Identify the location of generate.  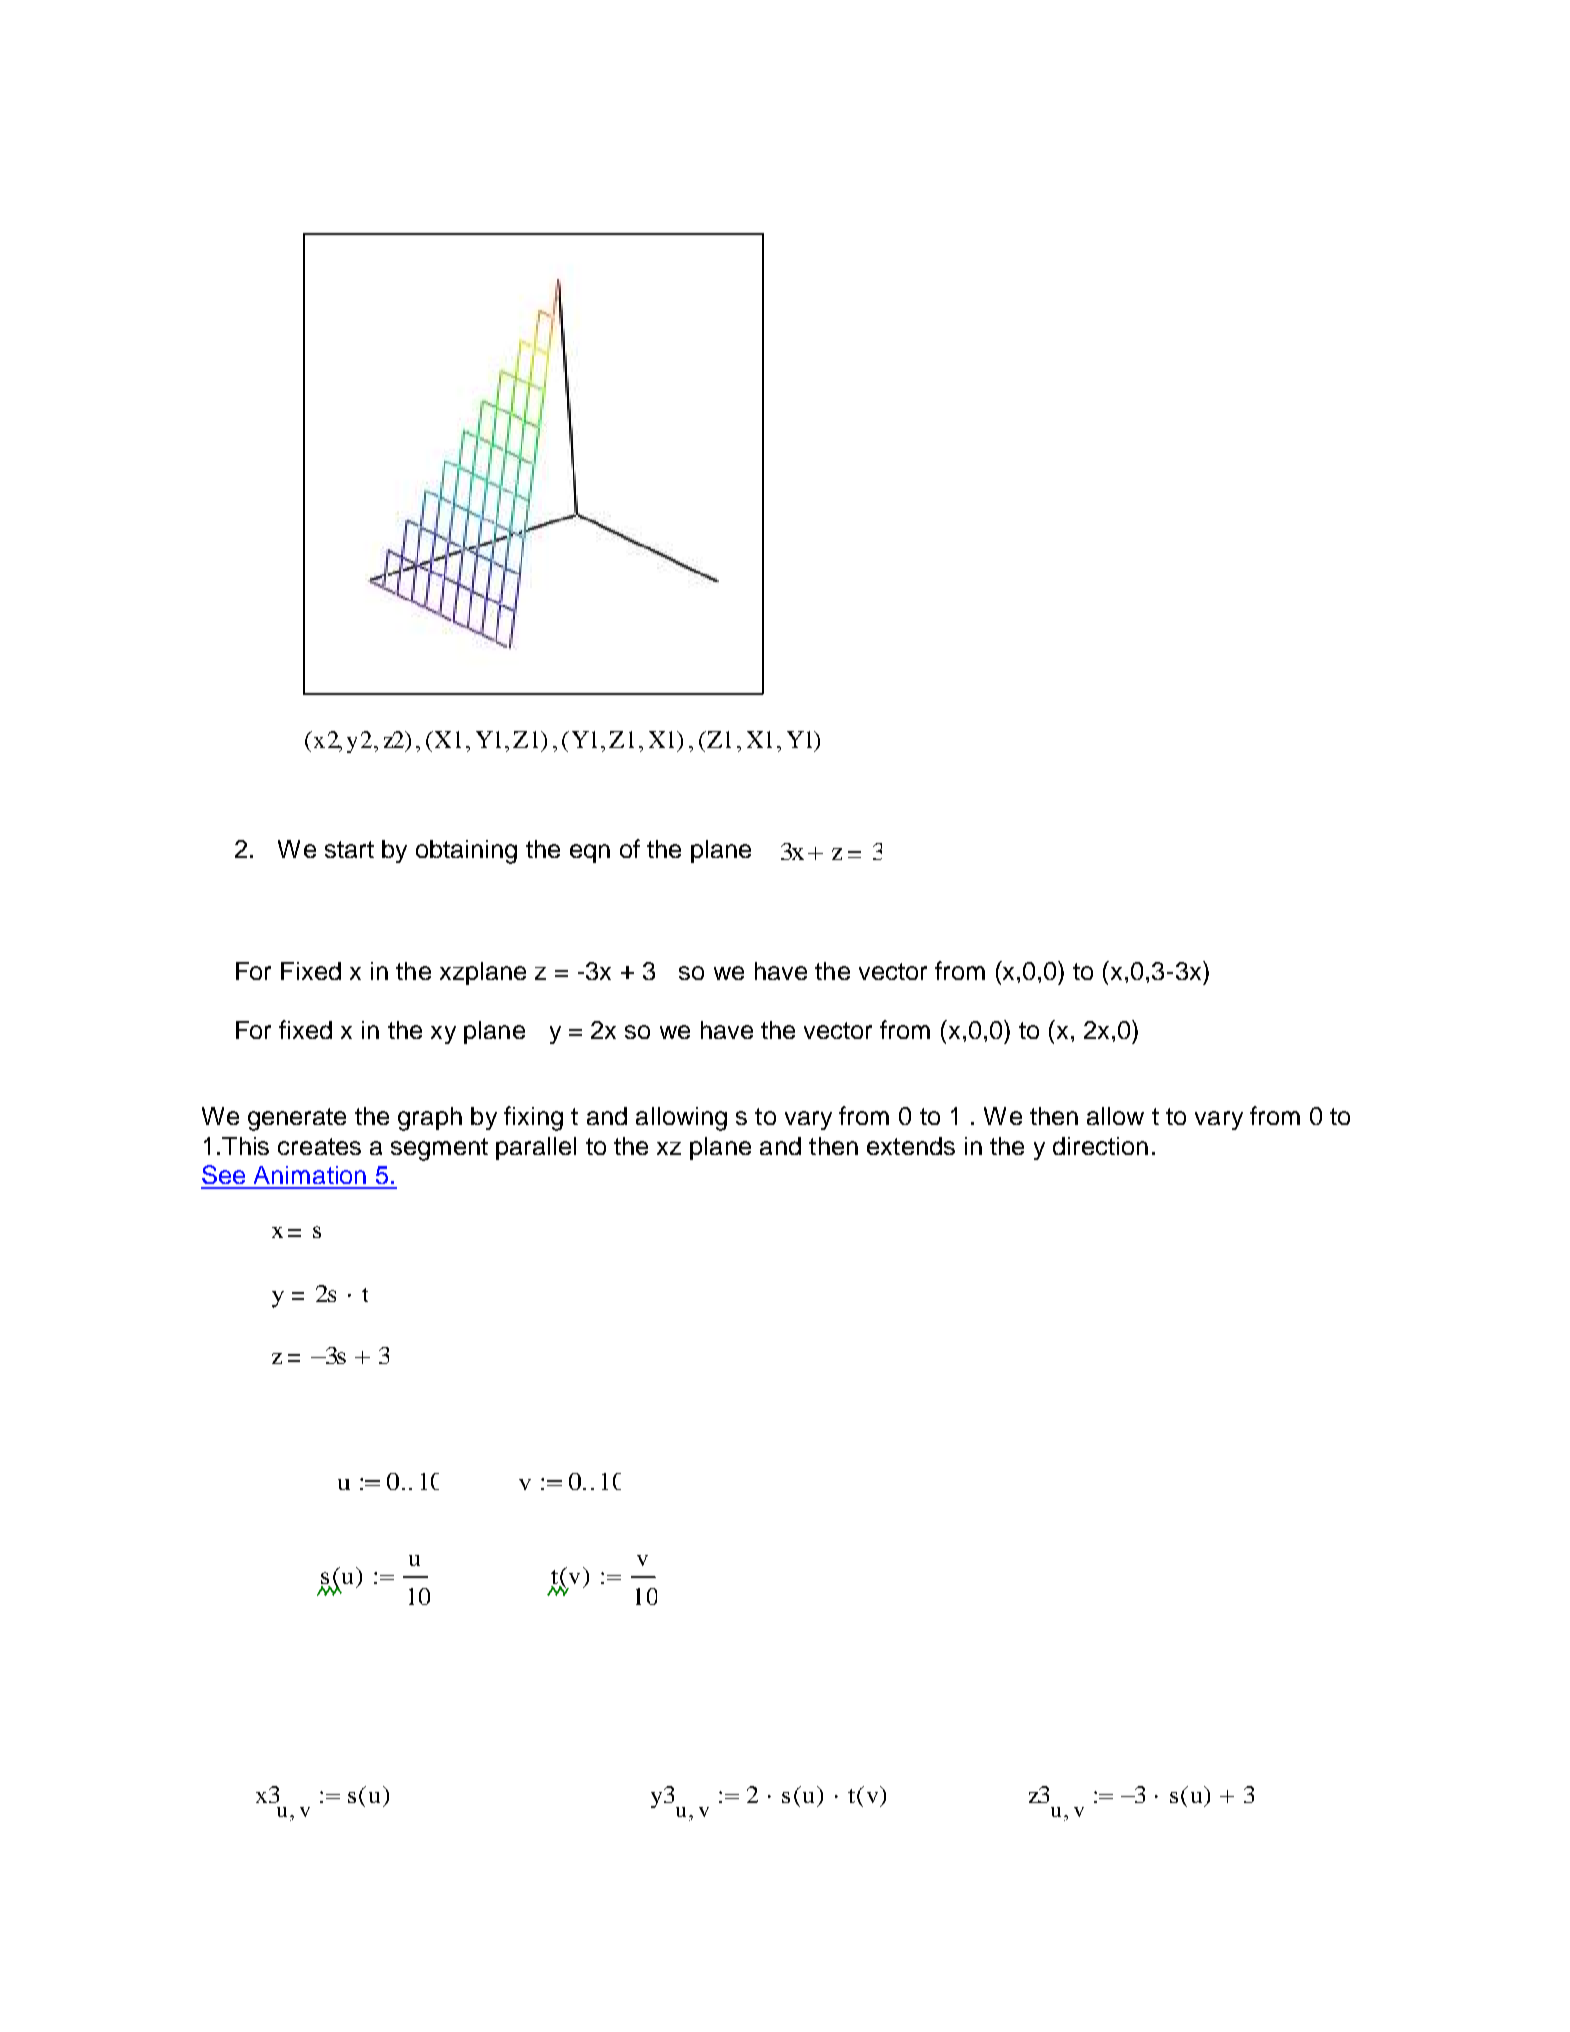
(297, 1119).
